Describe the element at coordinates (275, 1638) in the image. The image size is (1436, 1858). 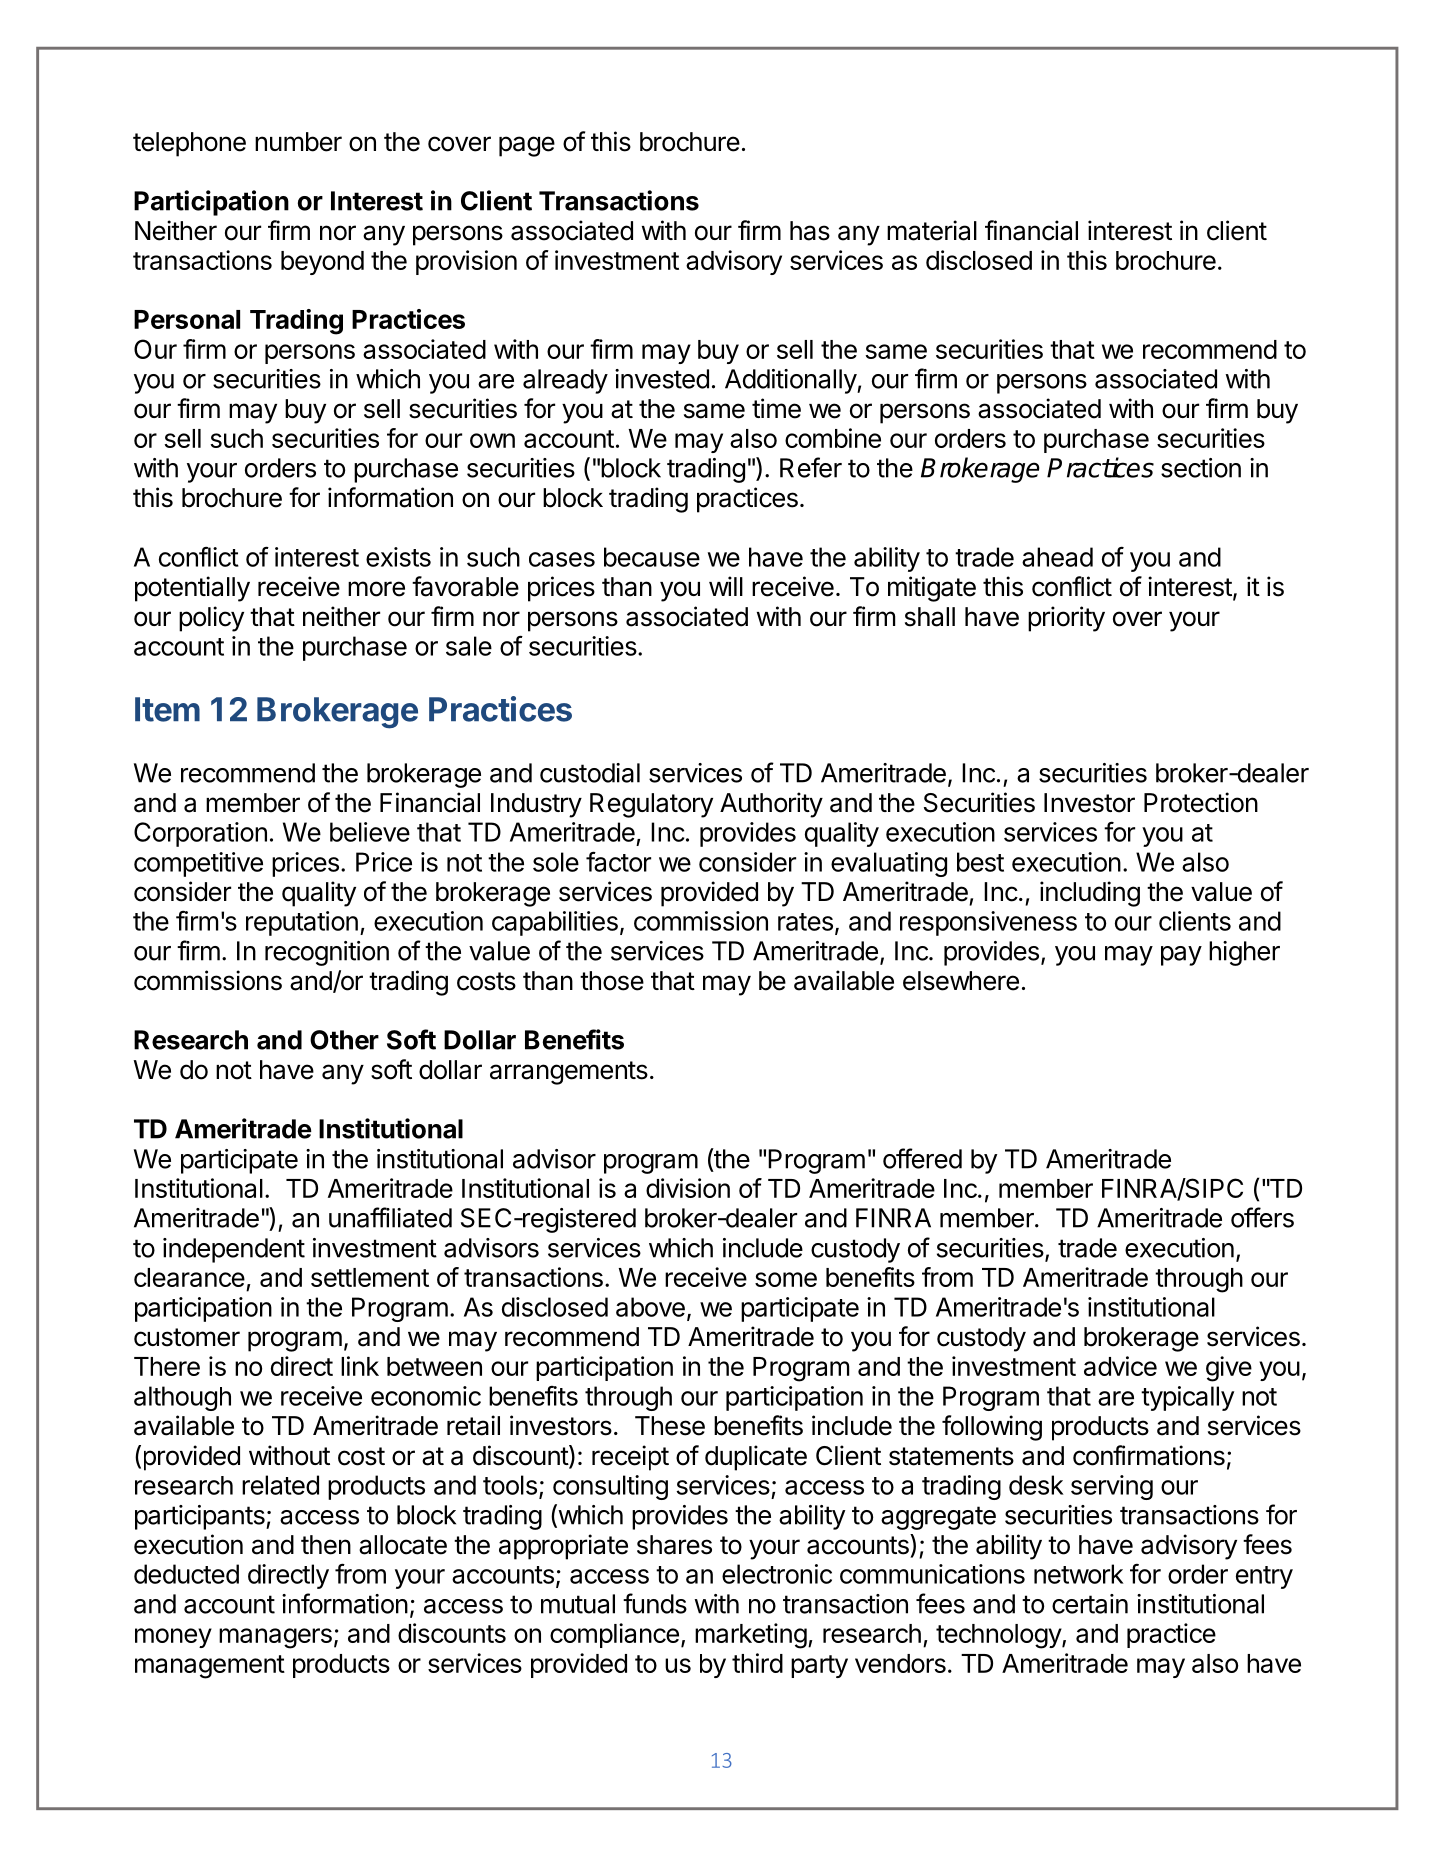
I see `managers` at that location.
